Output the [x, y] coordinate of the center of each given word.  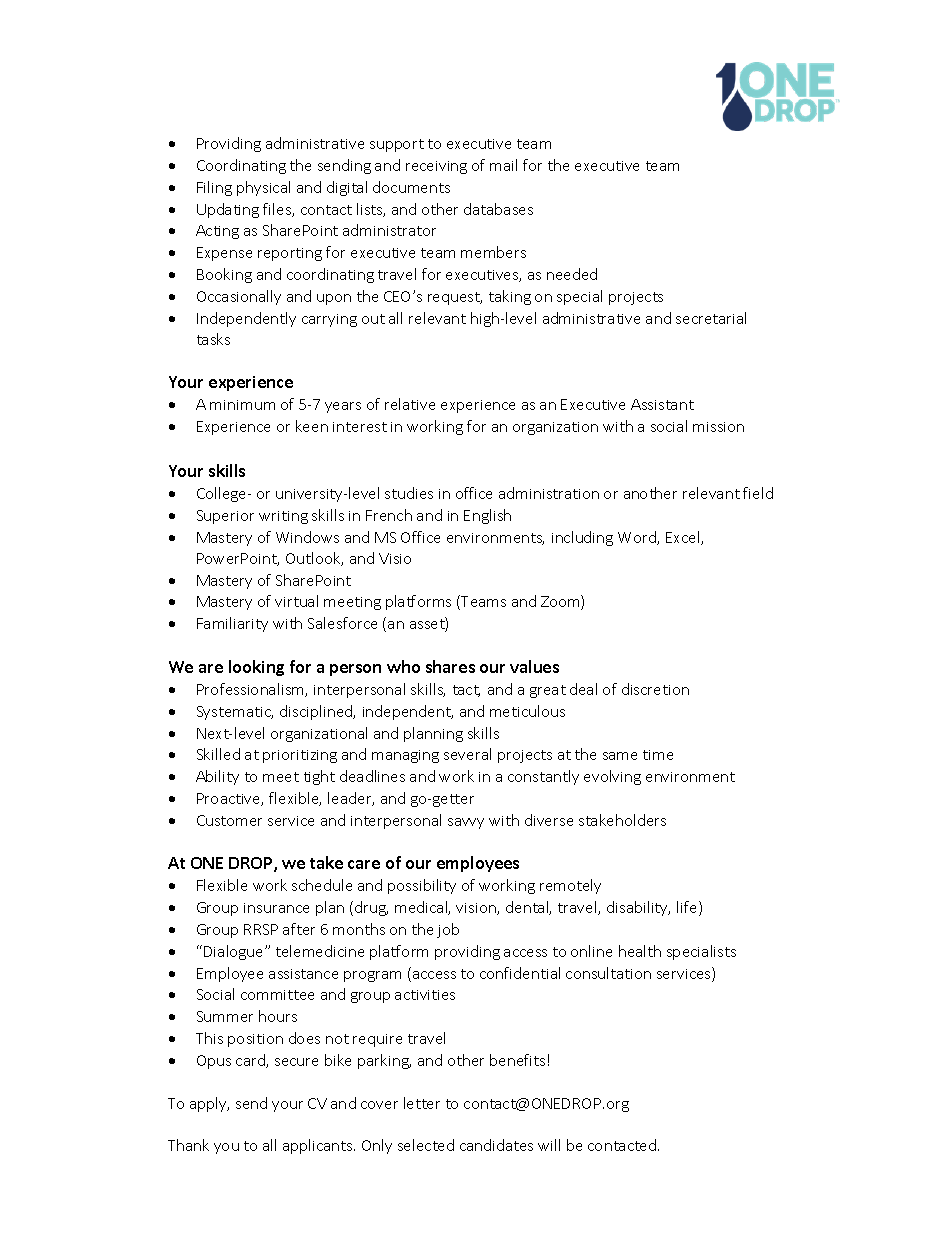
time [658, 755]
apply [209, 1104]
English [487, 516]
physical [263, 188]
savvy [466, 823]
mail [503, 165]
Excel [684, 538]
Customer [229, 820]
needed [572, 274]
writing [283, 517]
